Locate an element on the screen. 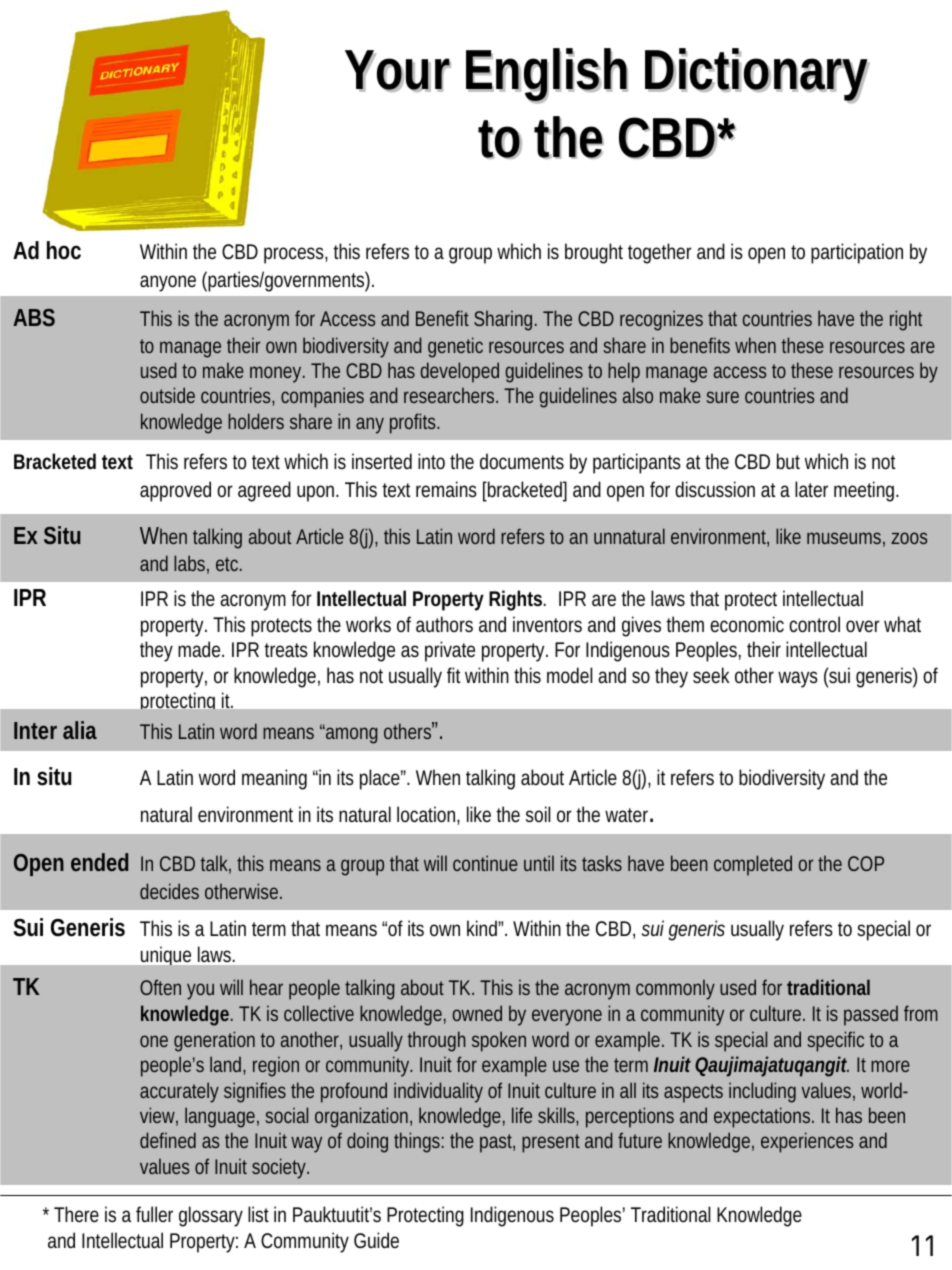  control is located at coordinates (814, 624).
